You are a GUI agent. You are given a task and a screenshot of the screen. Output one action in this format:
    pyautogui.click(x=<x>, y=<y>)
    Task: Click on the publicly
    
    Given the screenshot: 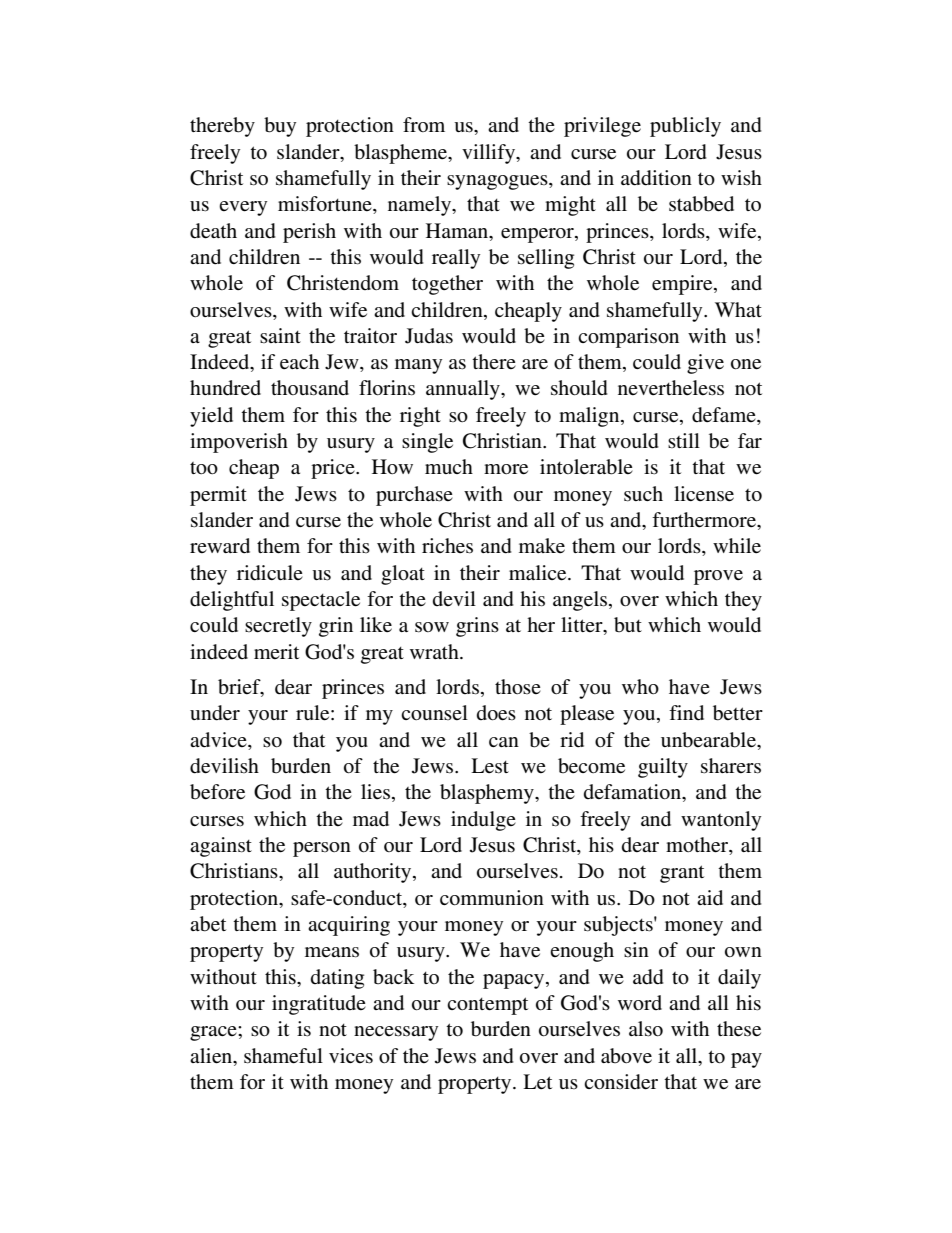 What is the action you would take?
    pyautogui.click(x=685, y=127)
